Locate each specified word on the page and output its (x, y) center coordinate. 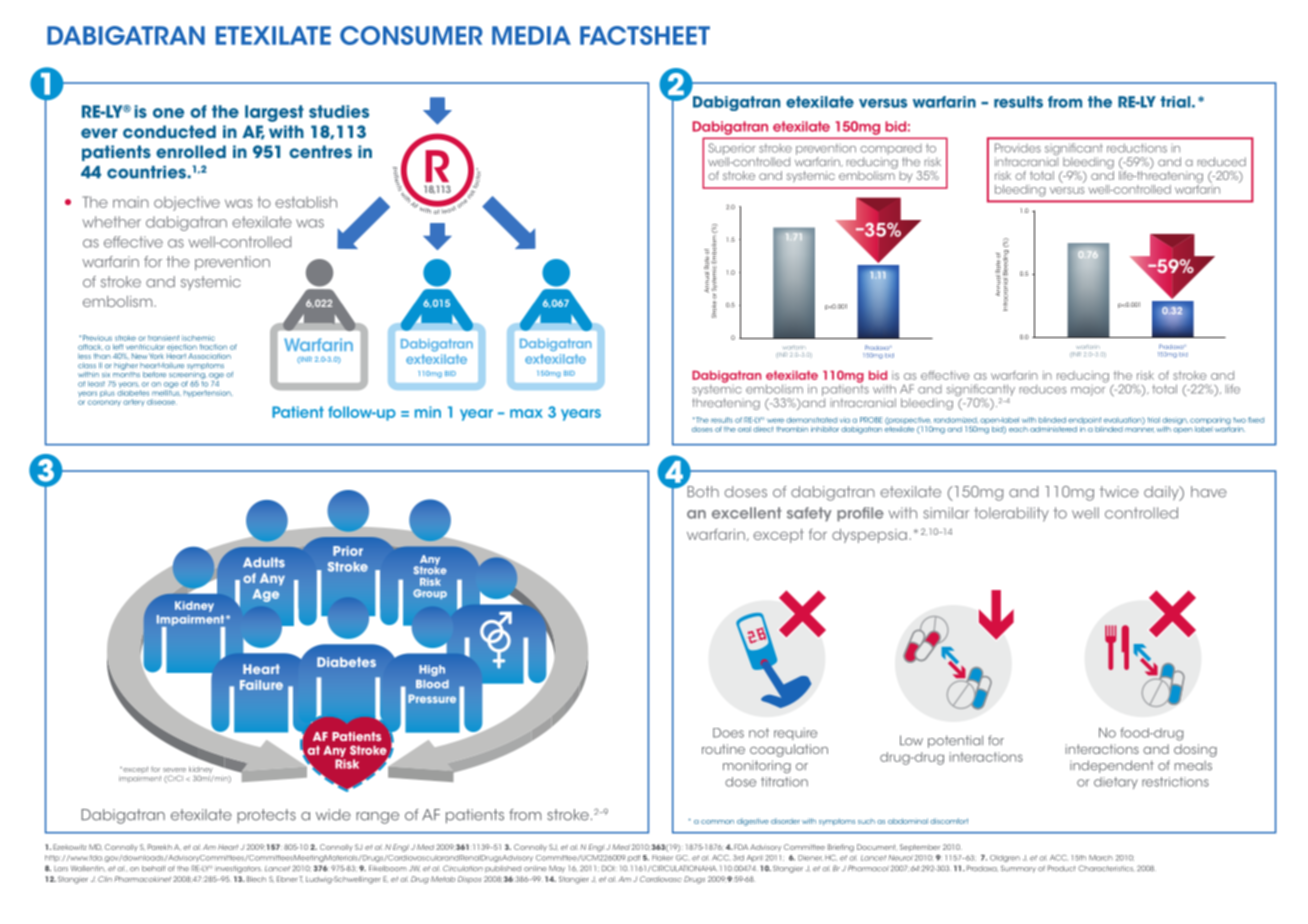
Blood (432, 684)
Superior (733, 150)
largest (274, 113)
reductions (1137, 148)
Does (728, 733)
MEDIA (531, 35)
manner (1140, 430)
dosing (1195, 750)
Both (702, 490)
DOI (609, 868)
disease (162, 402)
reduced (1221, 162)
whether (112, 222)
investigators (238, 869)
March (1101, 858)
